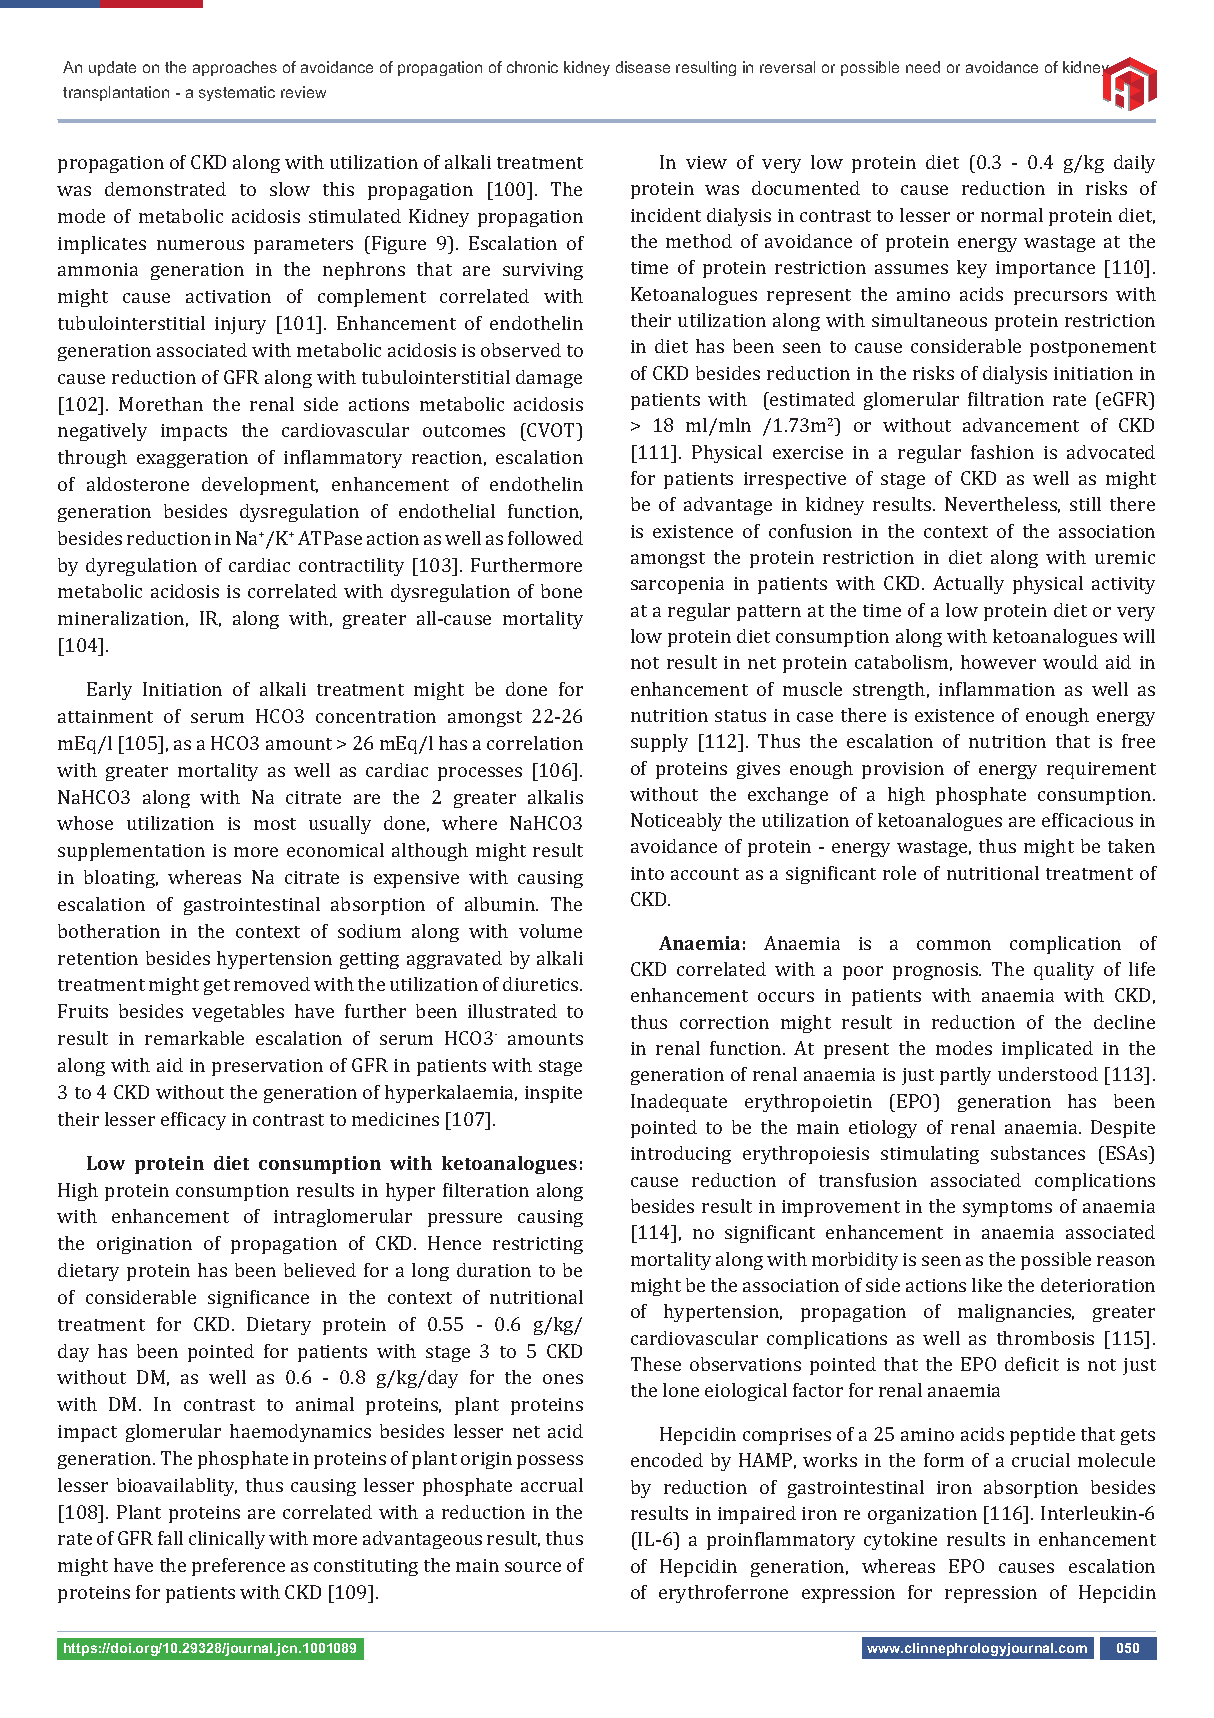 The height and width of the document is (1718, 1214). What do you see at coordinates (237, 93) in the document?
I see `systematic` at bounding box center [237, 93].
